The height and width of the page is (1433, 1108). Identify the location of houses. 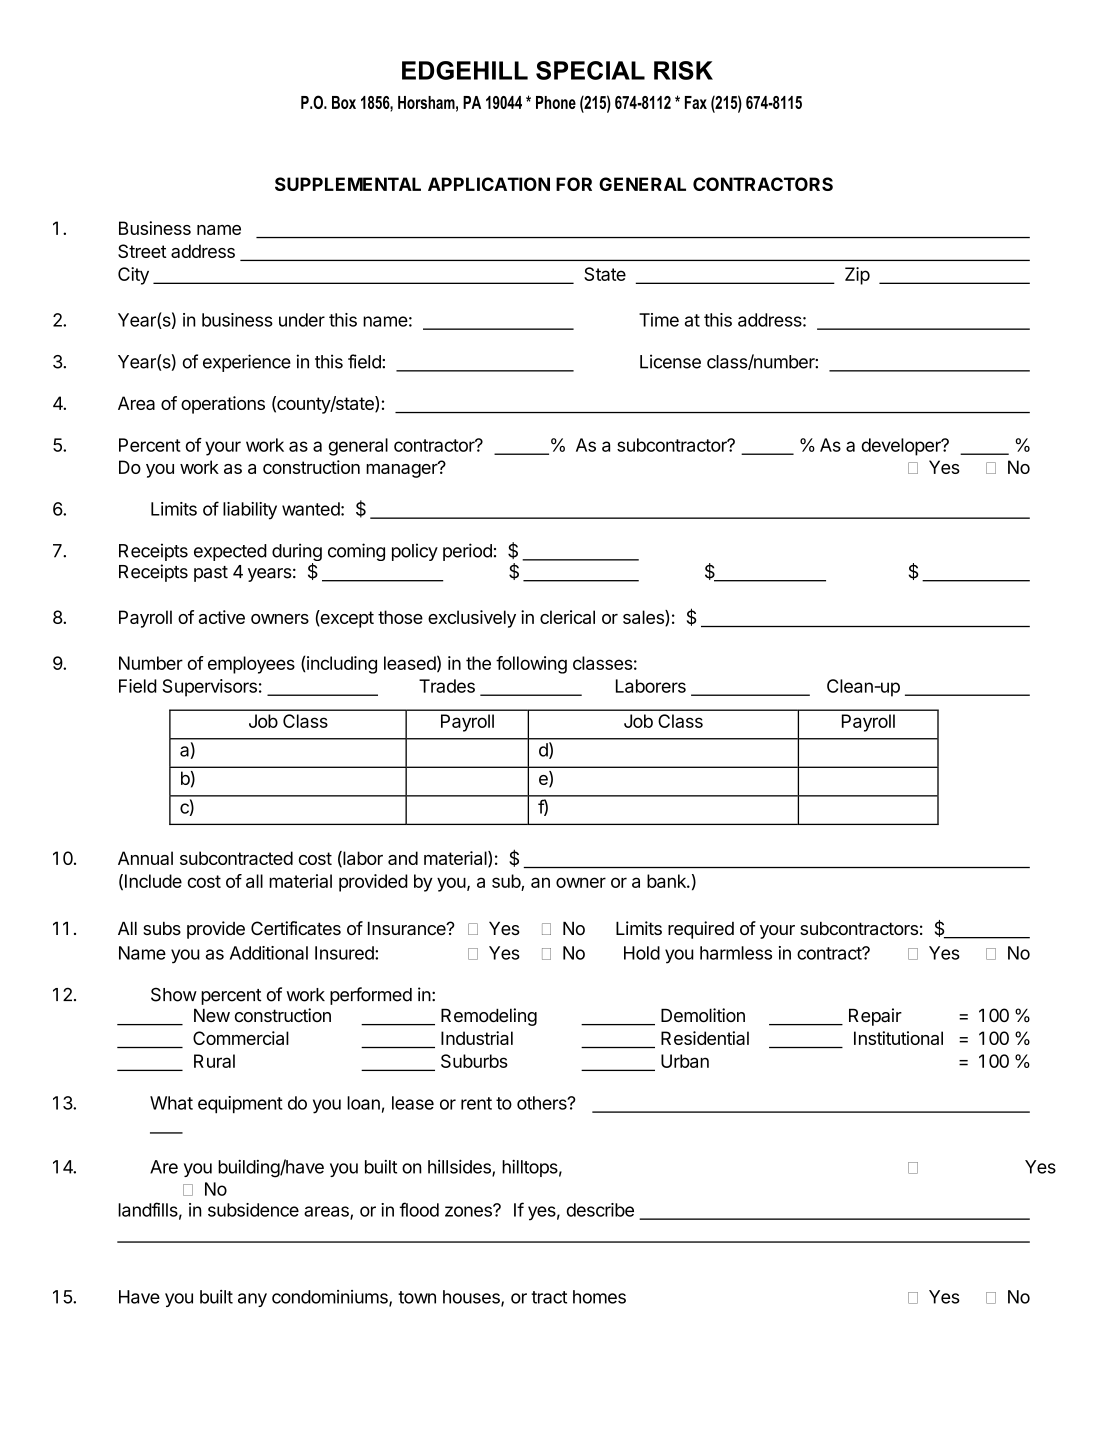
(472, 1298).
